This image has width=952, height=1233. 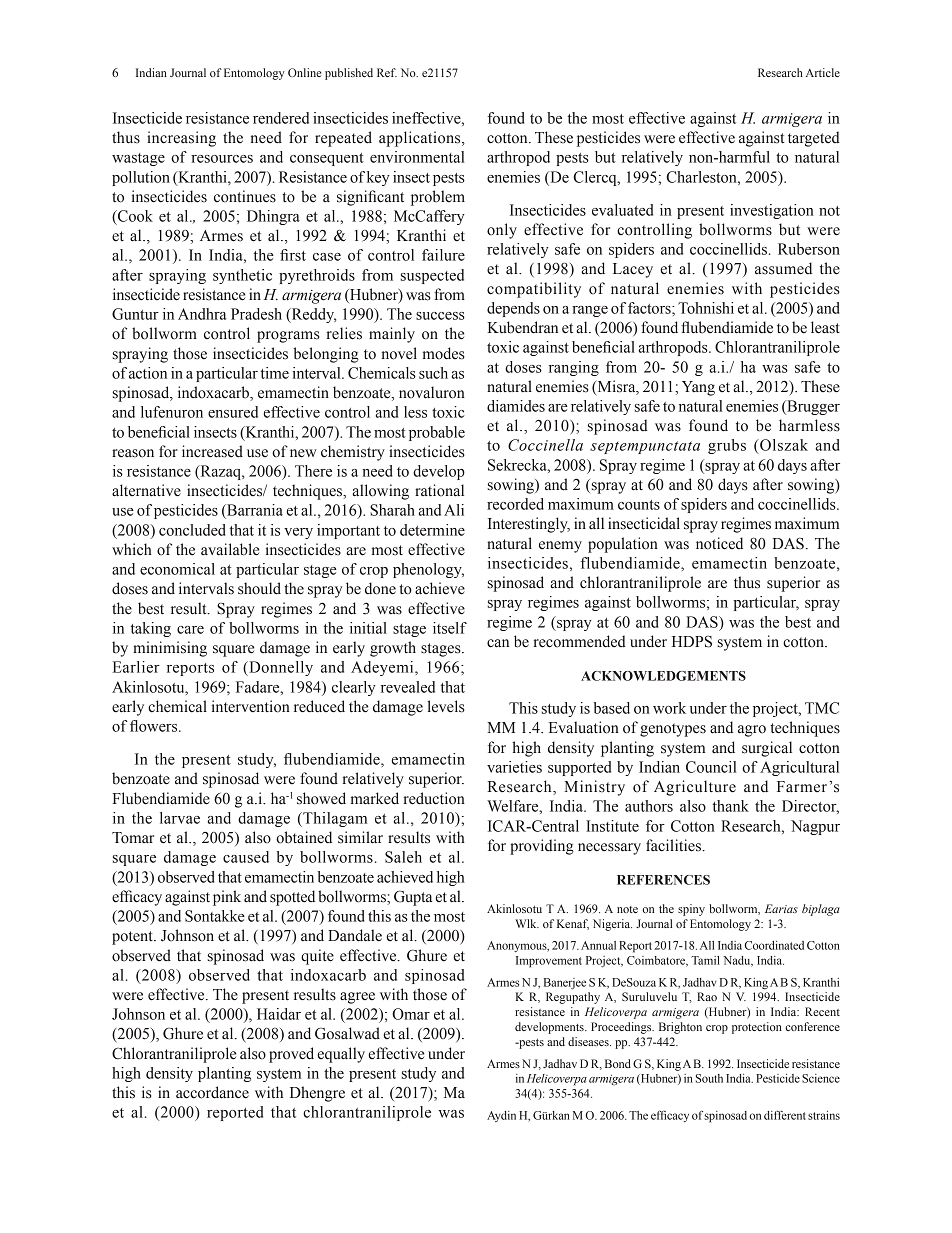 I want to click on targeted, so click(x=814, y=139).
